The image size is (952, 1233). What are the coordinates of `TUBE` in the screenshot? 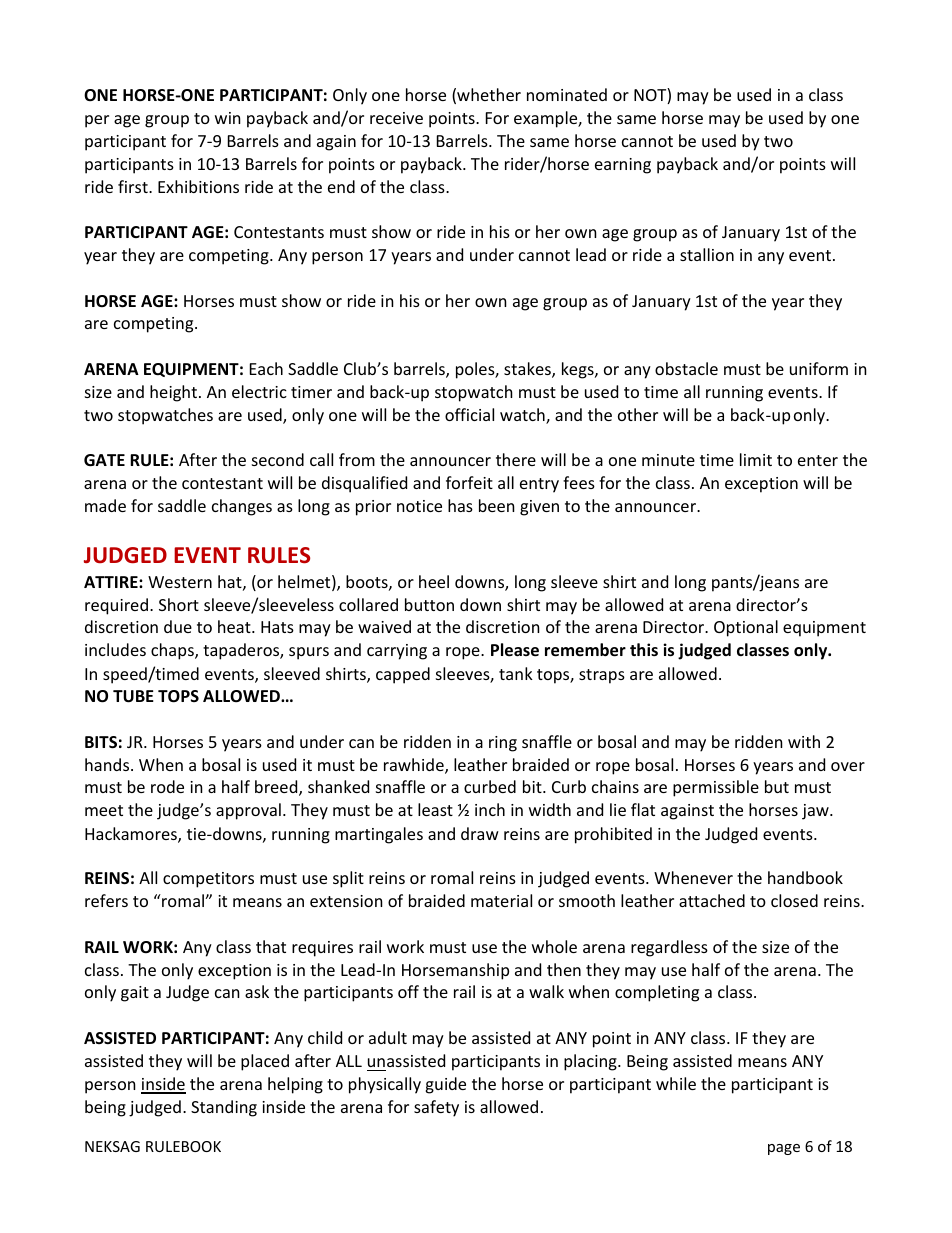 It's located at (133, 696).
